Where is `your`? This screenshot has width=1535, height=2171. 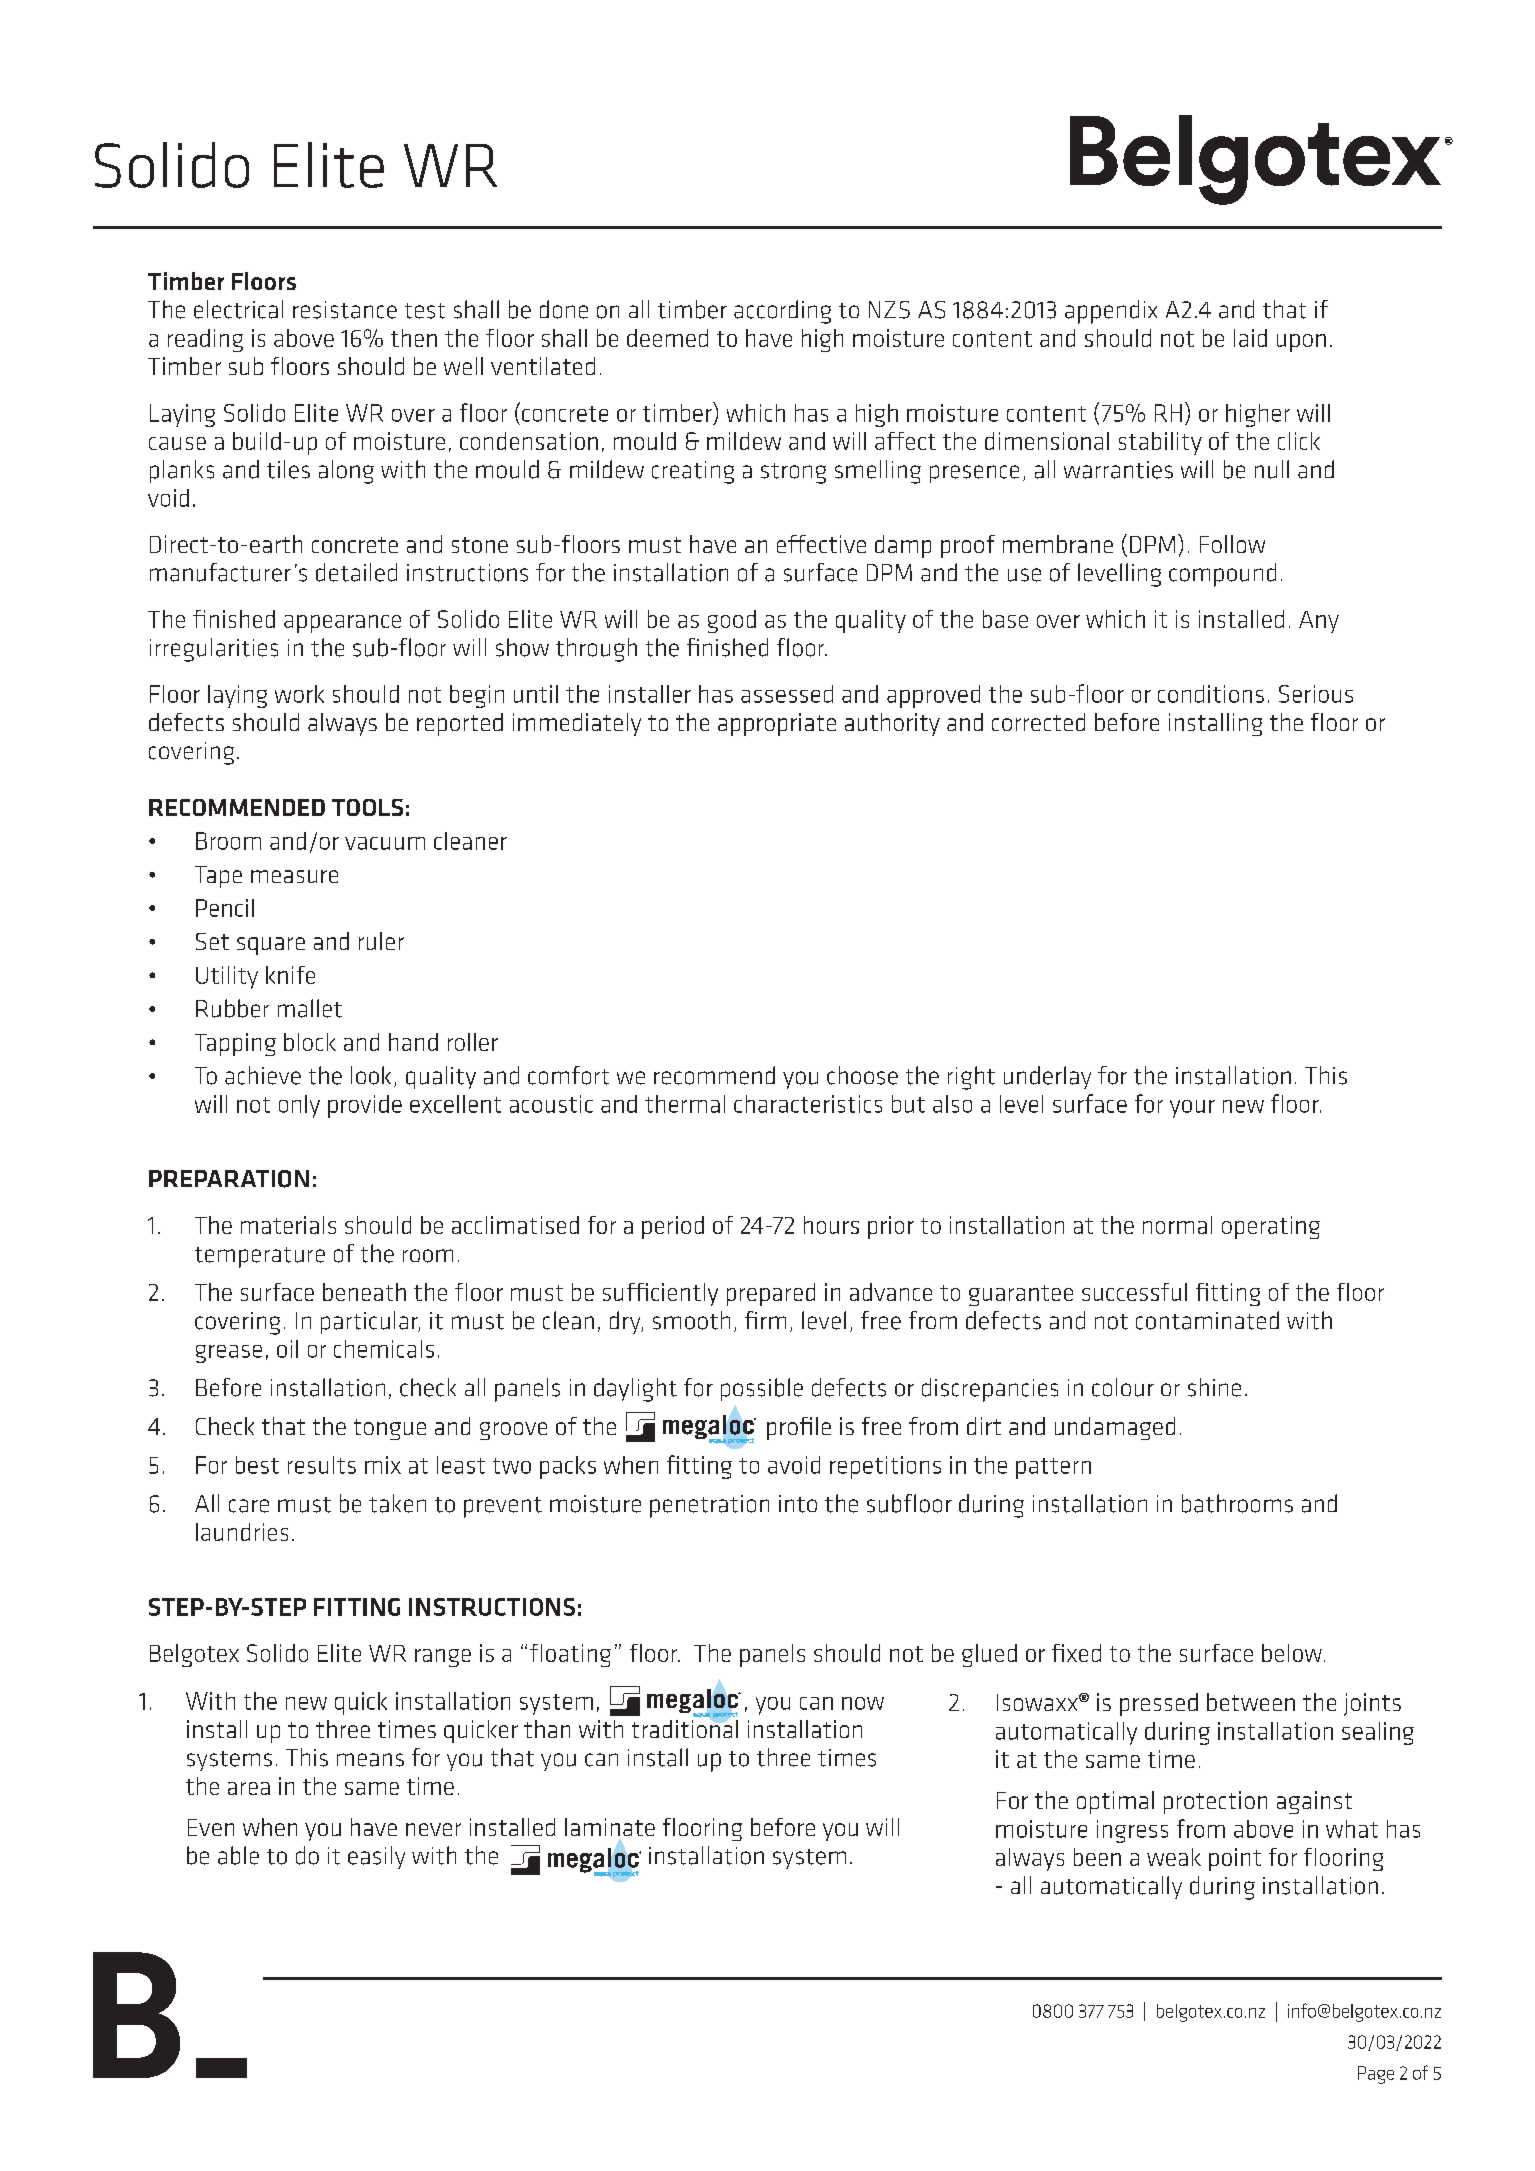 your is located at coordinates (1192, 1109).
